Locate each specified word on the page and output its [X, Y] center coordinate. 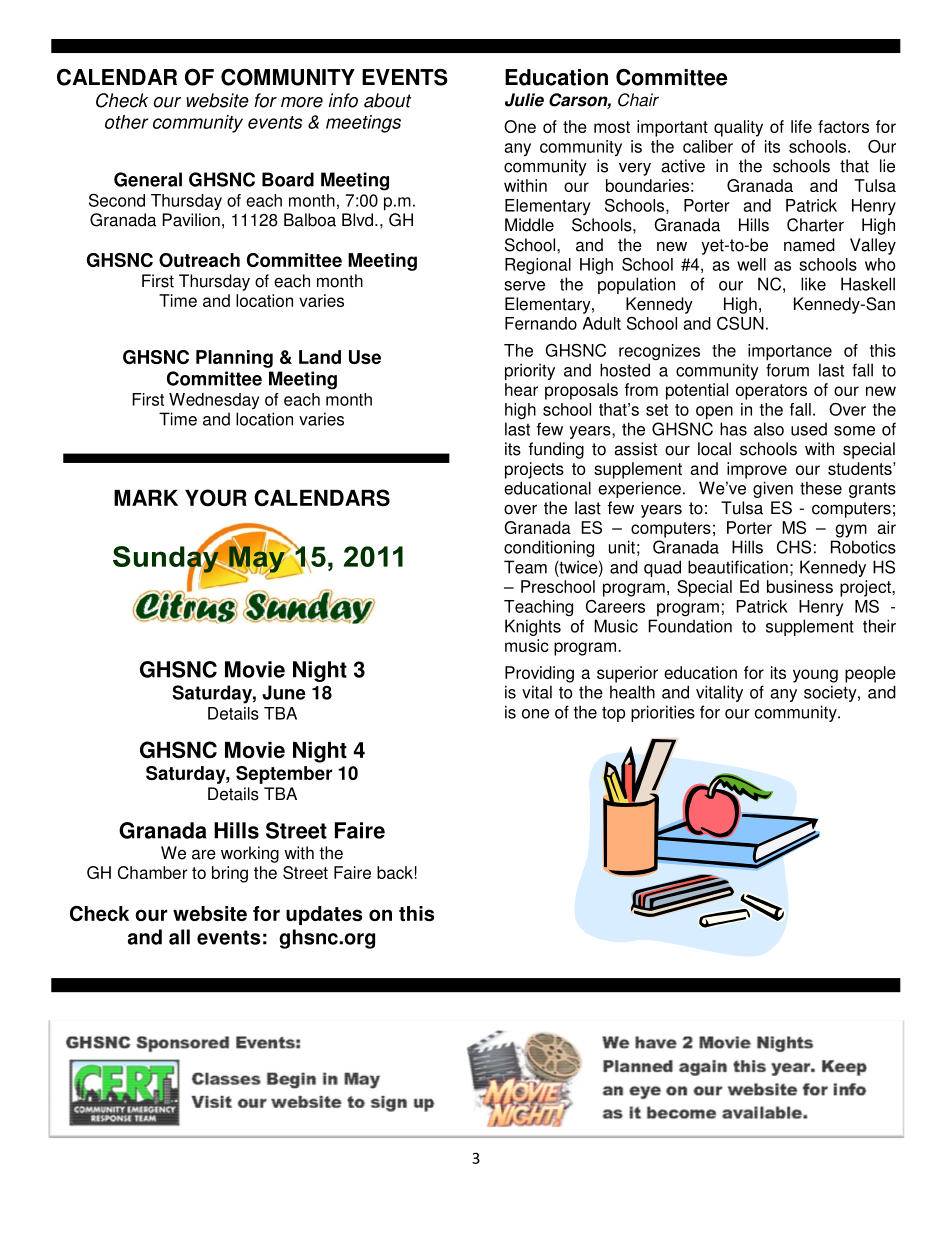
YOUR [216, 498]
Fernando [541, 323]
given [773, 489]
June [284, 692]
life [801, 126]
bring [230, 874]
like [813, 284]
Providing [539, 674]
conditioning [549, 548]
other [126, 122]
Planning [234, 359]
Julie [524, 100]
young [815, 676]
